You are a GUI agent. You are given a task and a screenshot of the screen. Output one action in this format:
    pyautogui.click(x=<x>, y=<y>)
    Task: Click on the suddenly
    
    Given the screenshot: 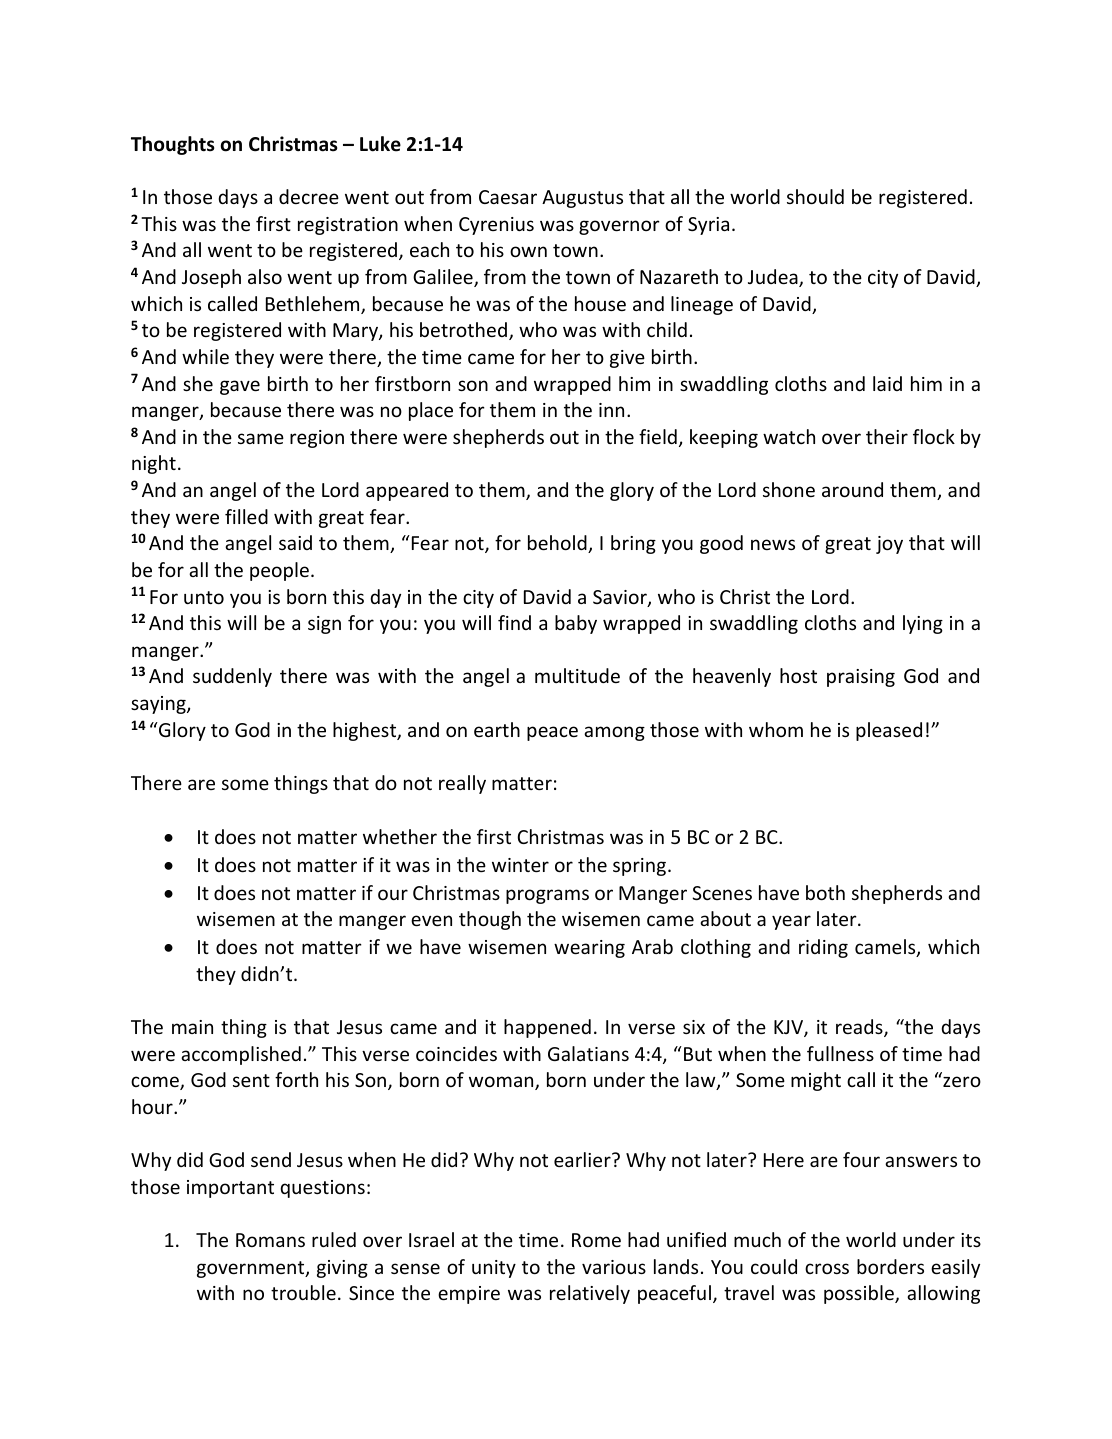 What is the action you would take?
    pyautogui.click(x=232, y=677)
